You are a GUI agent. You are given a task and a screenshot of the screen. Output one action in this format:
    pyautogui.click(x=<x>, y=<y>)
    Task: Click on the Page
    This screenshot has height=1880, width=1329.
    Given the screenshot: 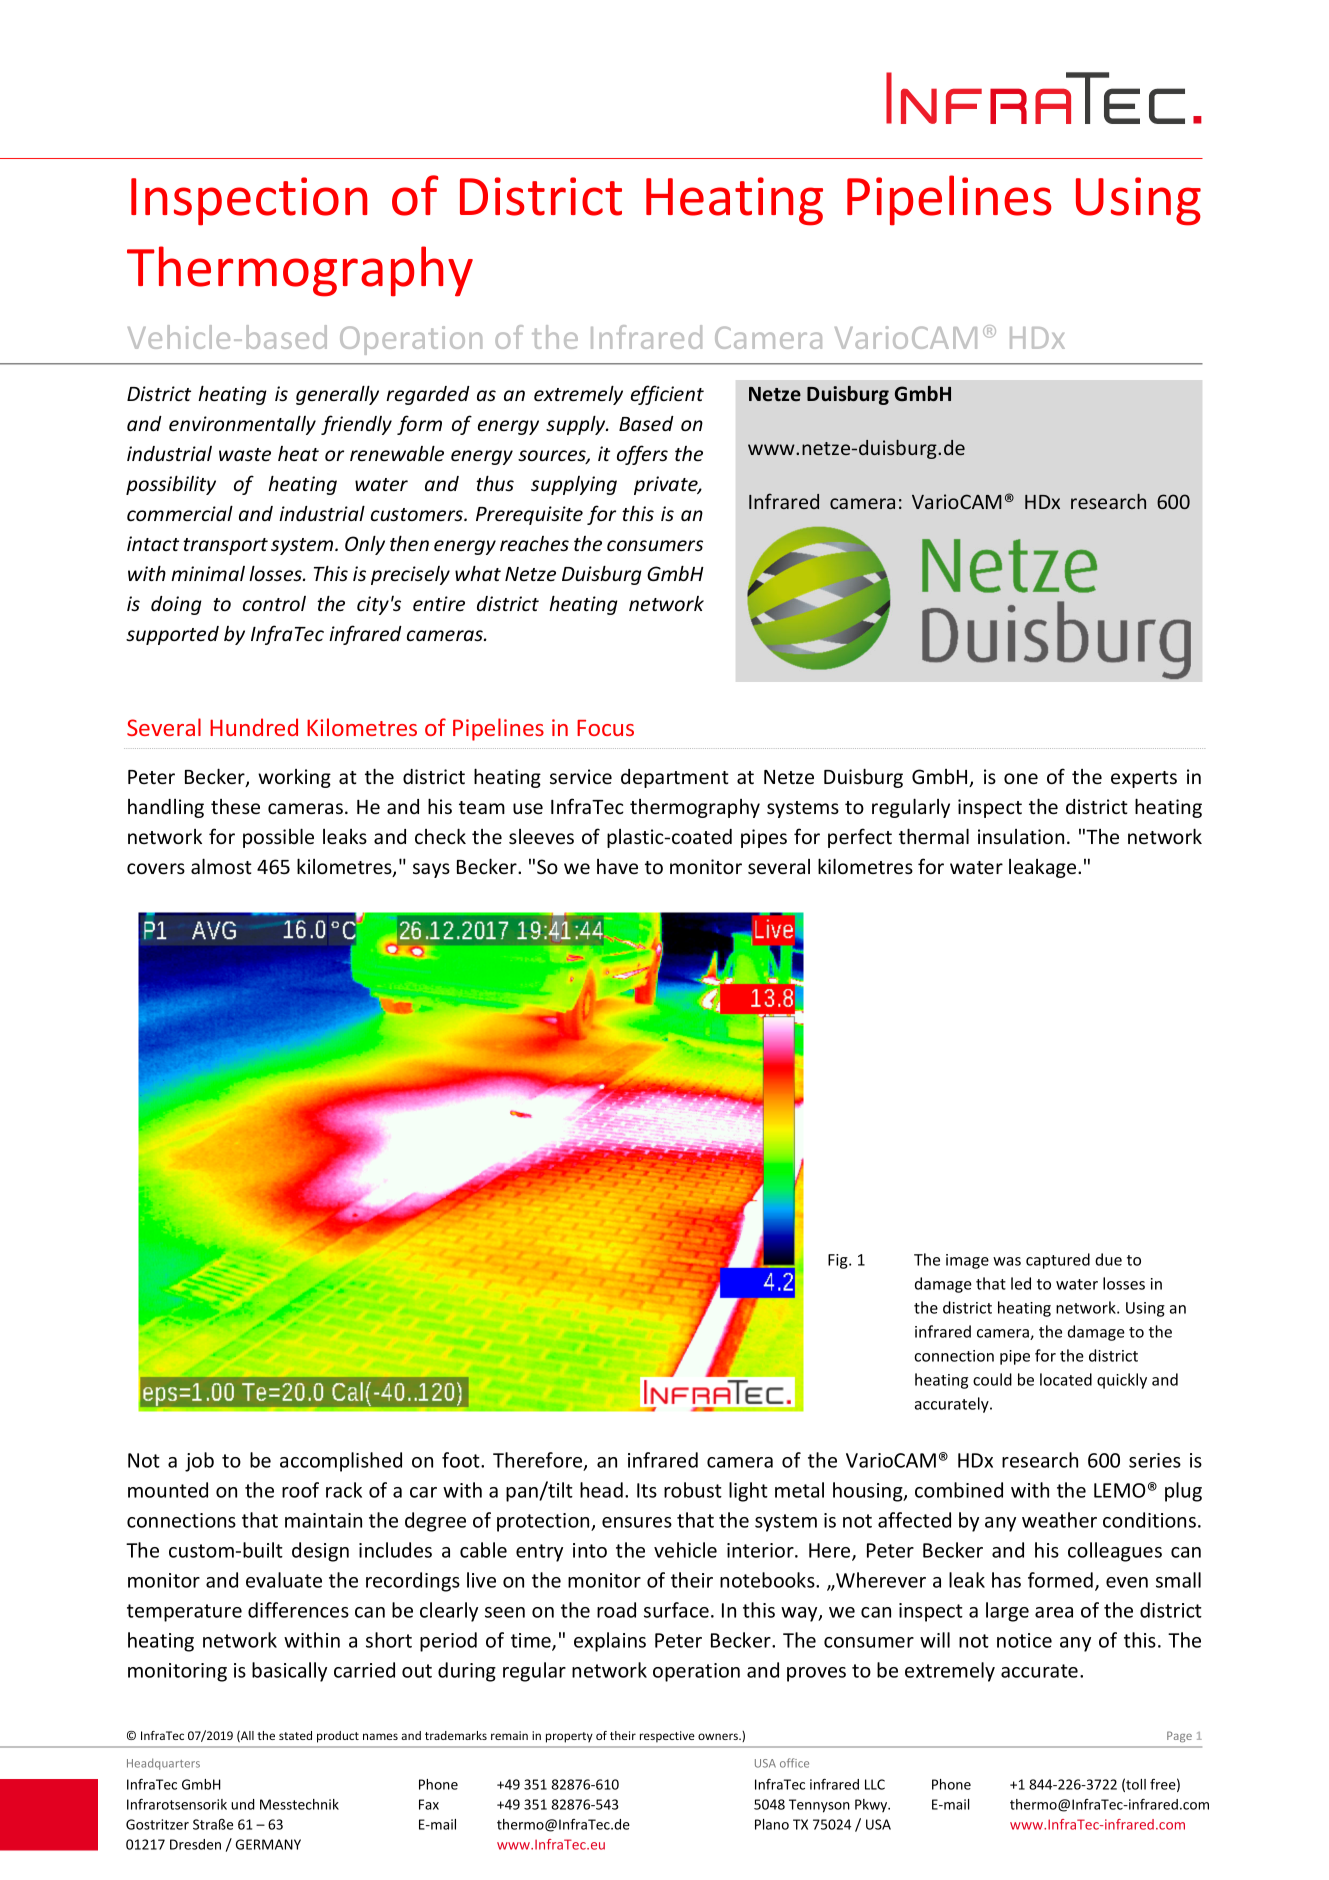 What is the action you would take?
    pyautogui.click(x=1179, y=1737)
